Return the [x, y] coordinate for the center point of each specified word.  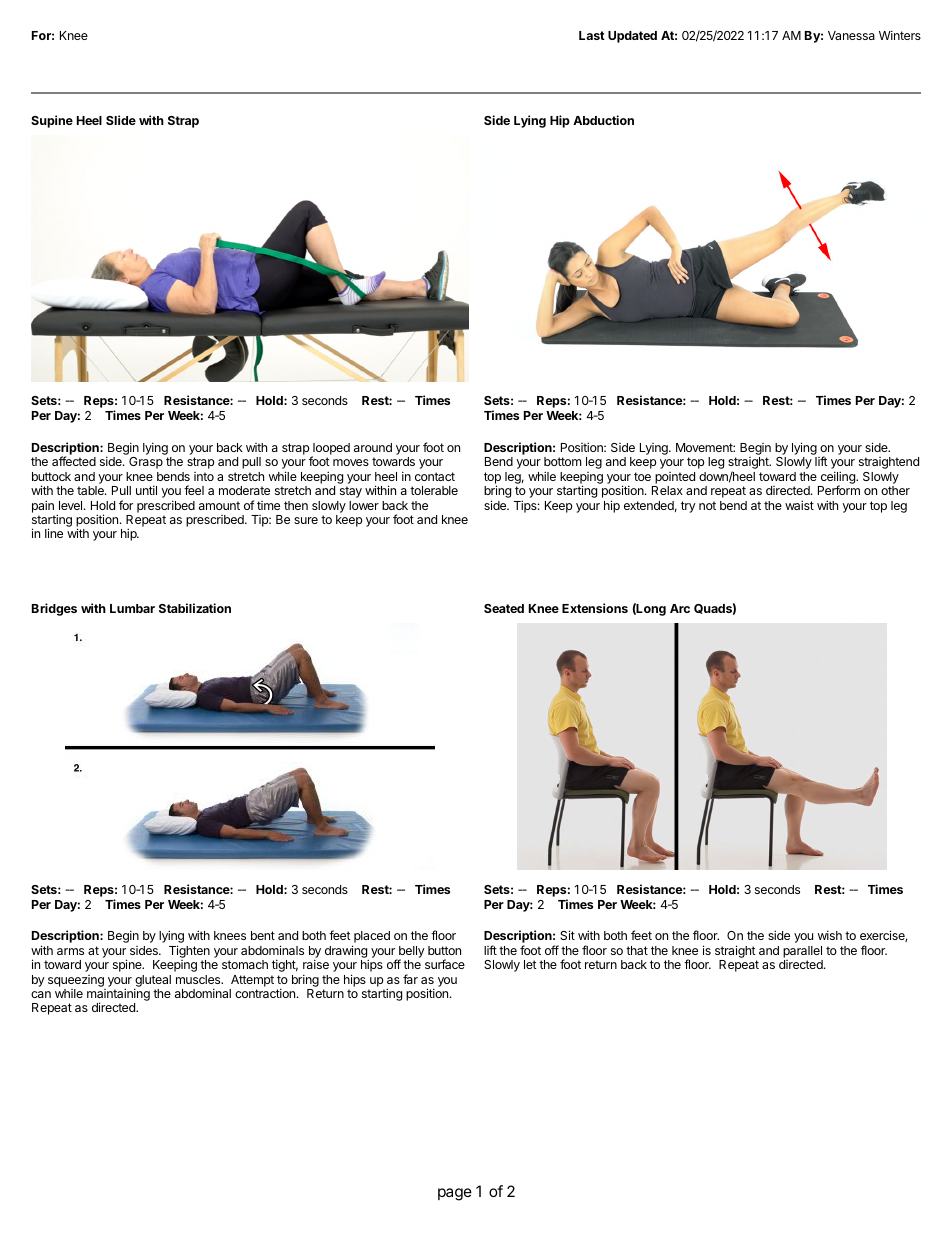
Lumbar [132, 608]
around [373, 447]
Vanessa [851, 35]
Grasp [146, 463]
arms [70, 951]
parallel [802, 952]
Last [592, 35]
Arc [680, 608]
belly [411, 953]
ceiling [839, 478]
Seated [504, 608]
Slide [121, 120]
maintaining [118, 996]
